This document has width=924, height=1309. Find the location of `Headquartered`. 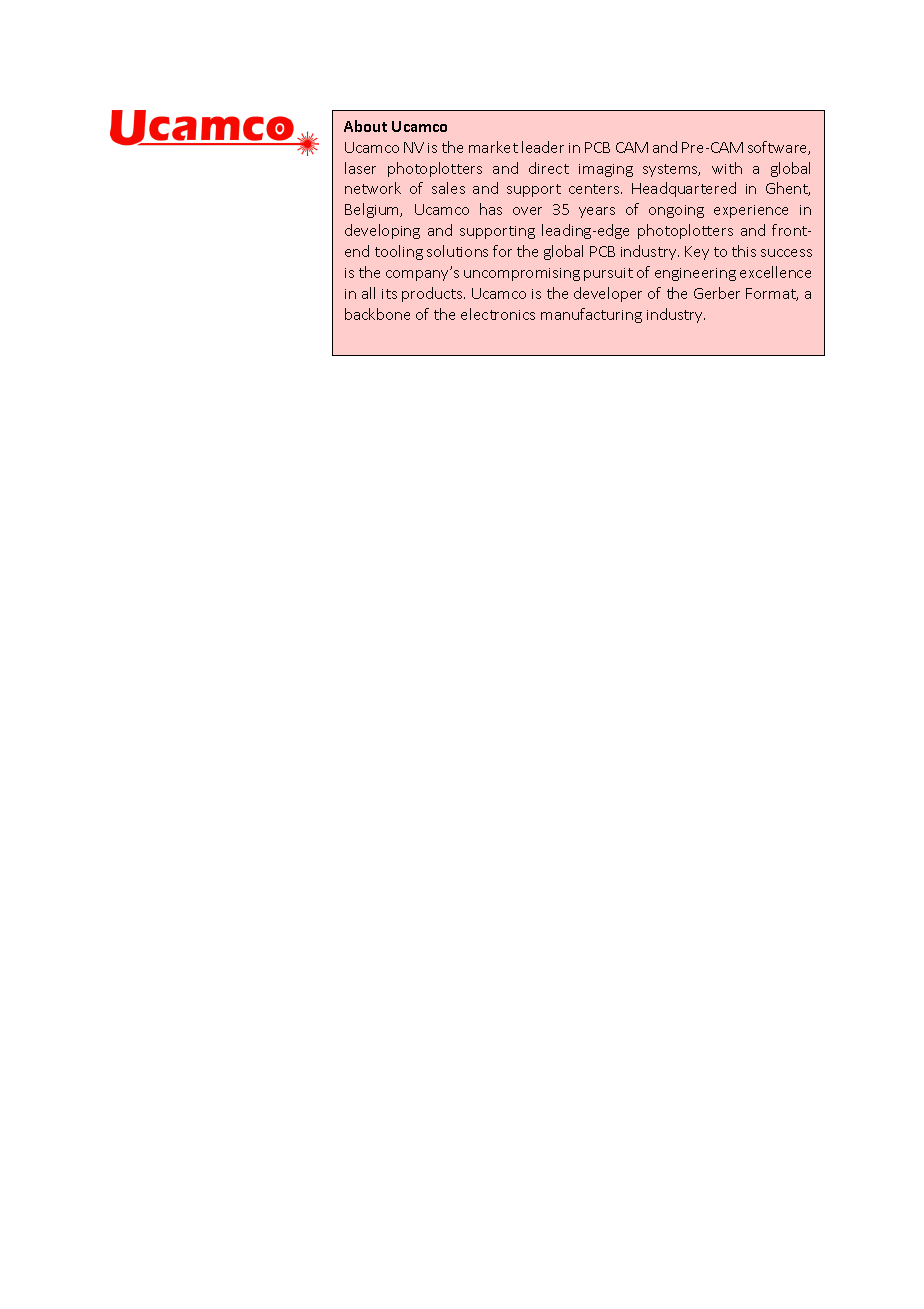

Headquartered is located at coordinates (684, 189).
